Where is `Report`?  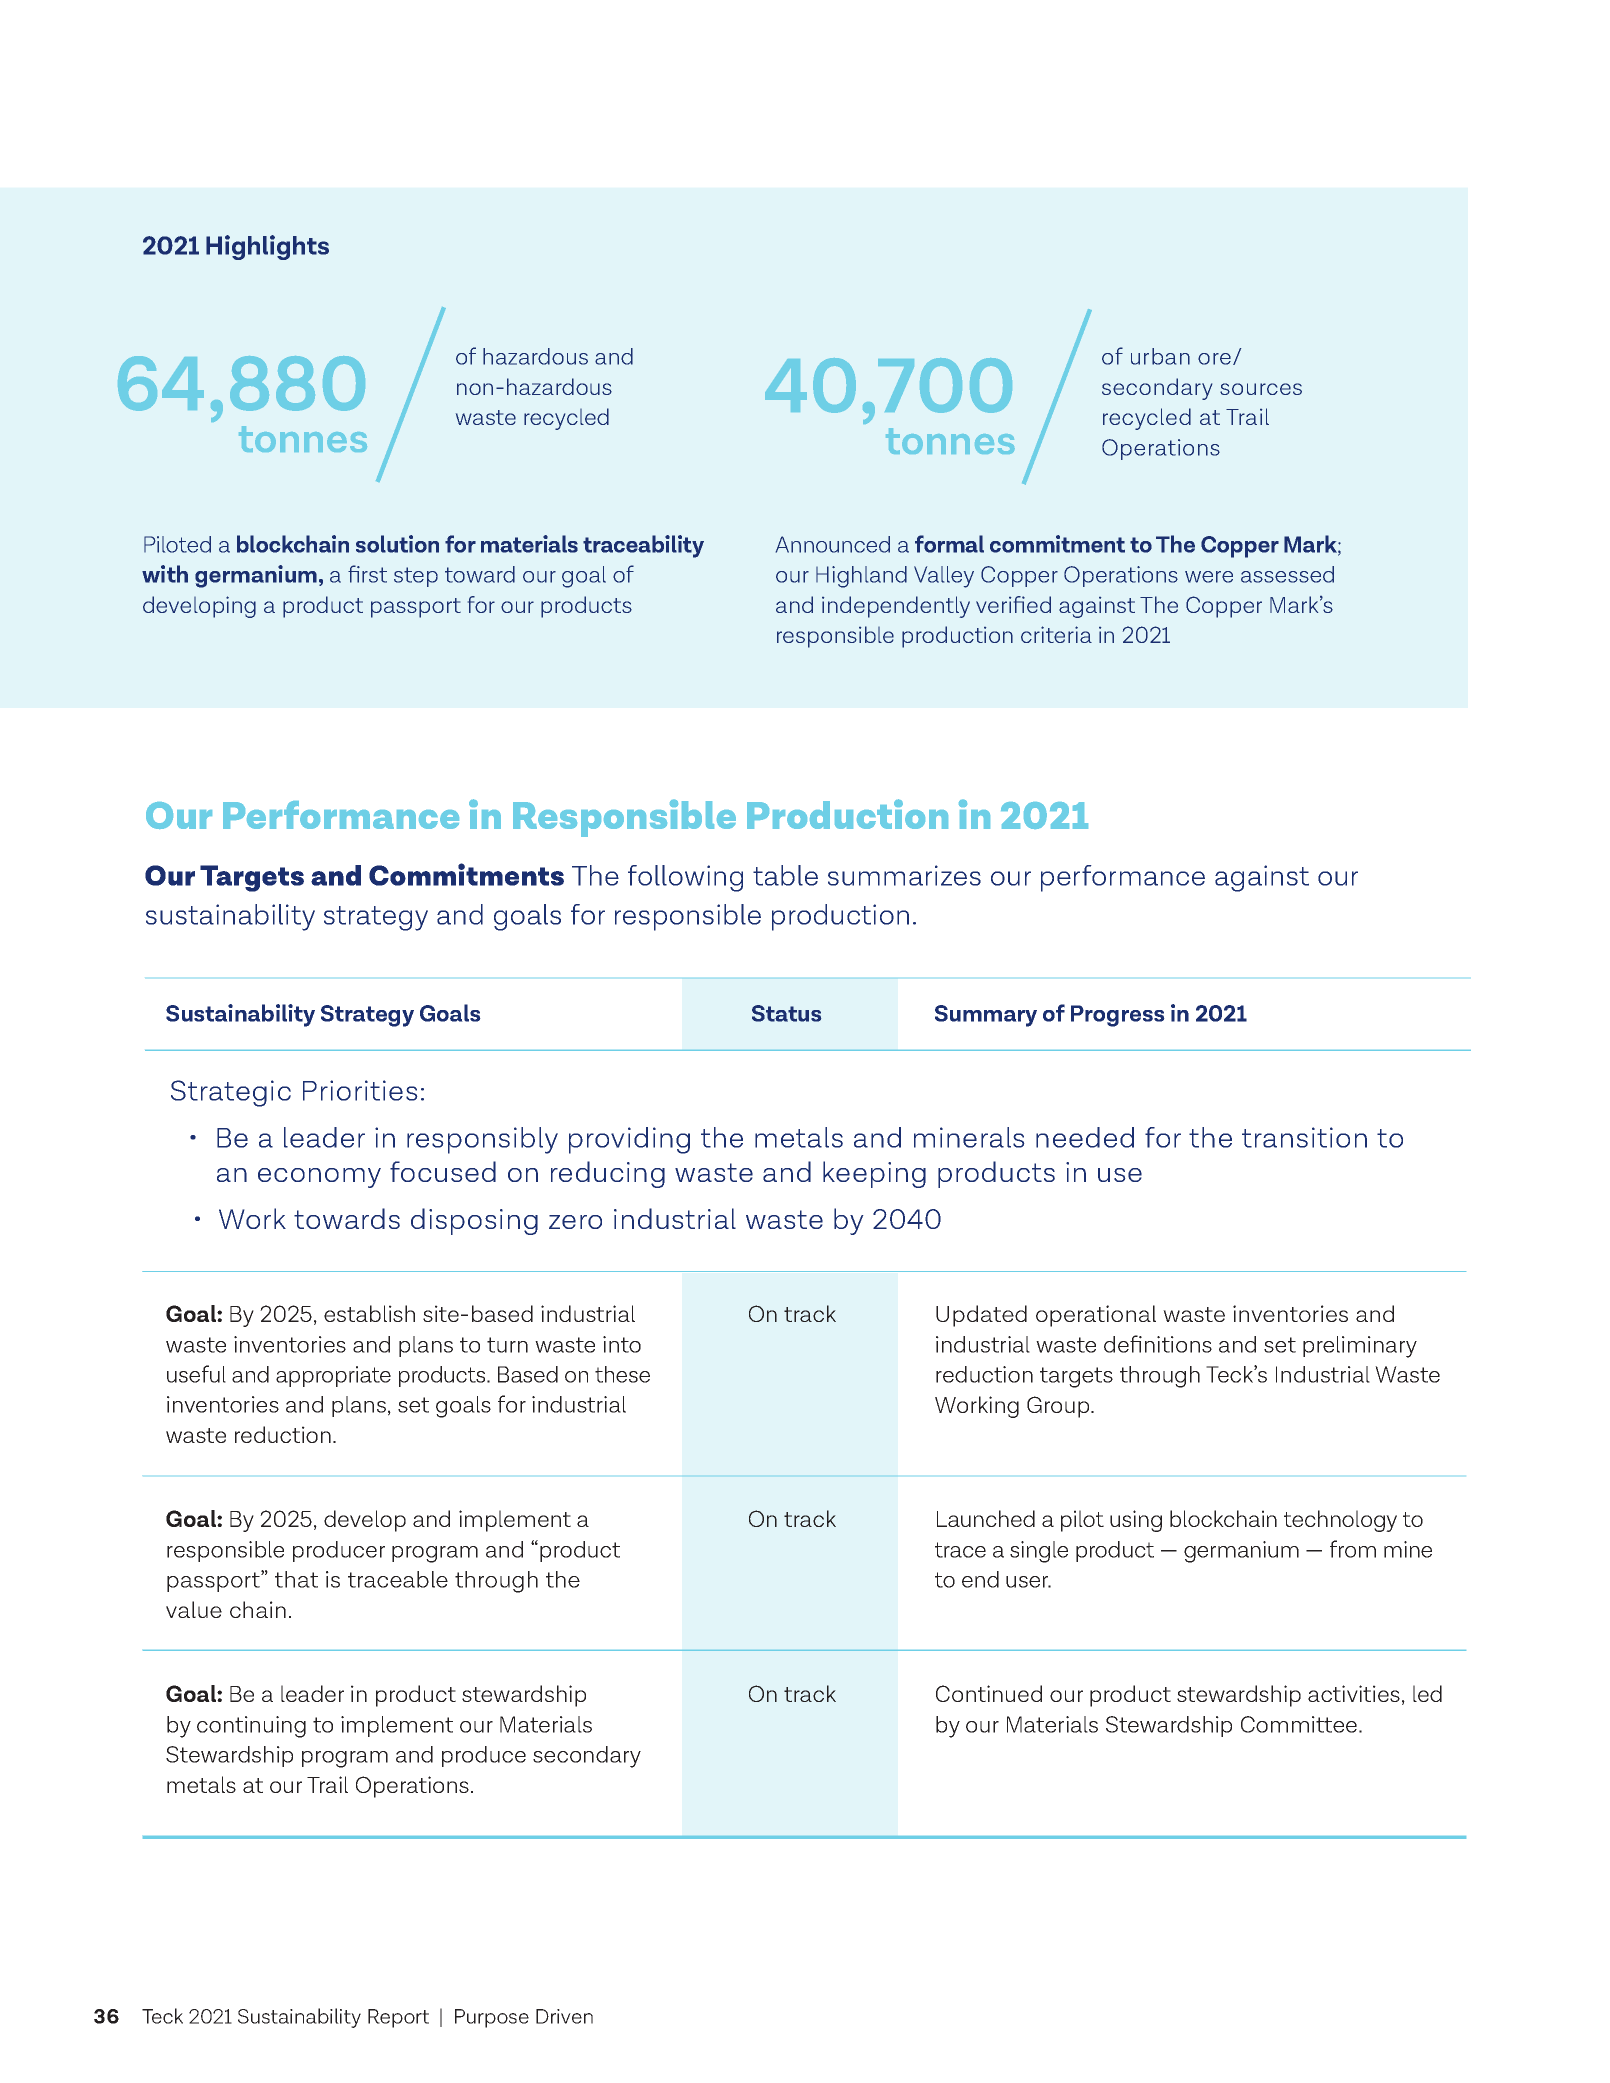 Report is located at coordinates (398, 2018).
